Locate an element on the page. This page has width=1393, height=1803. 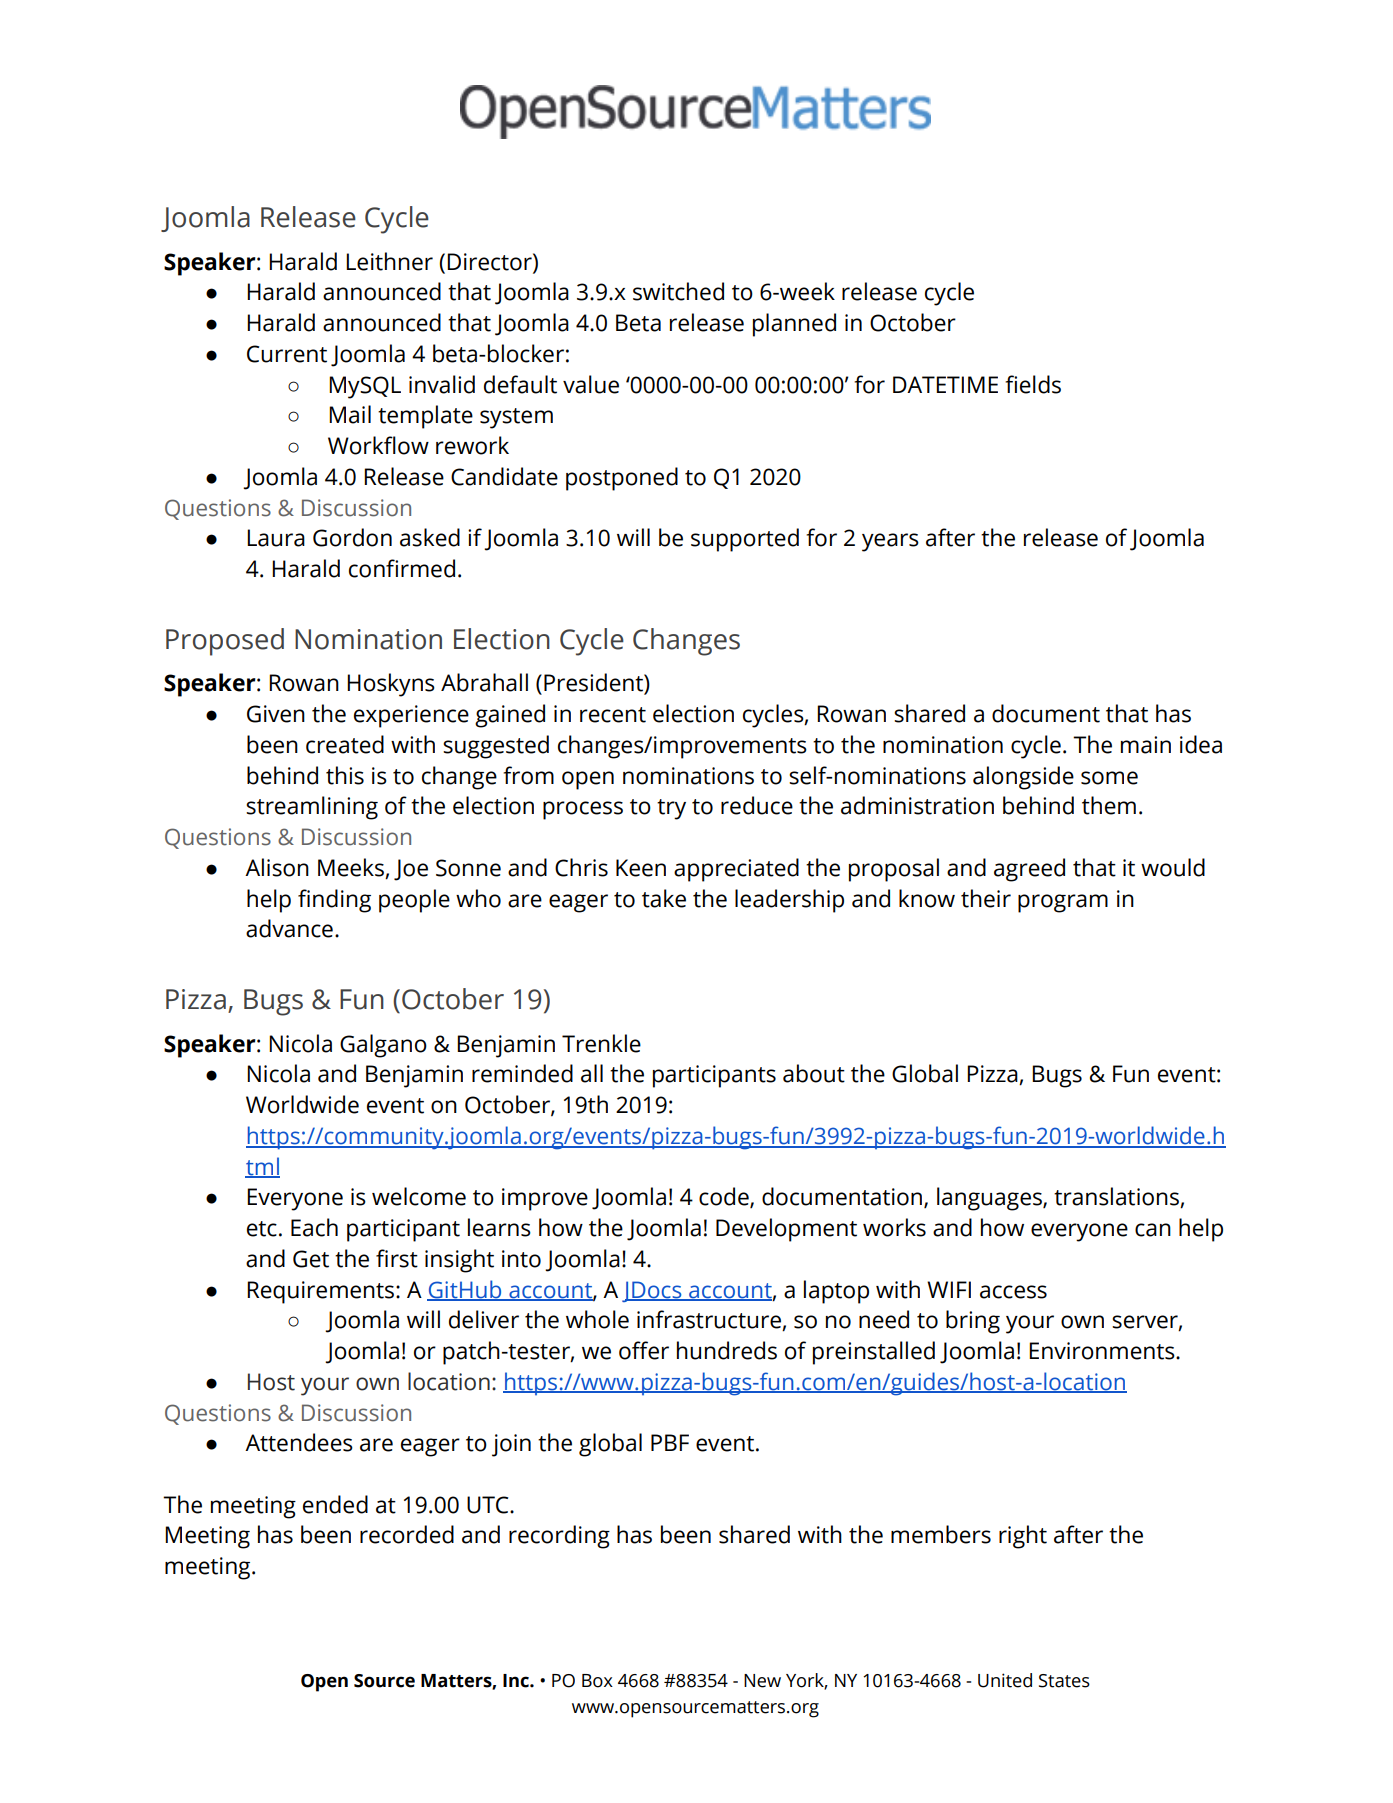
hundreds is located at coordinates (727, 1350).
